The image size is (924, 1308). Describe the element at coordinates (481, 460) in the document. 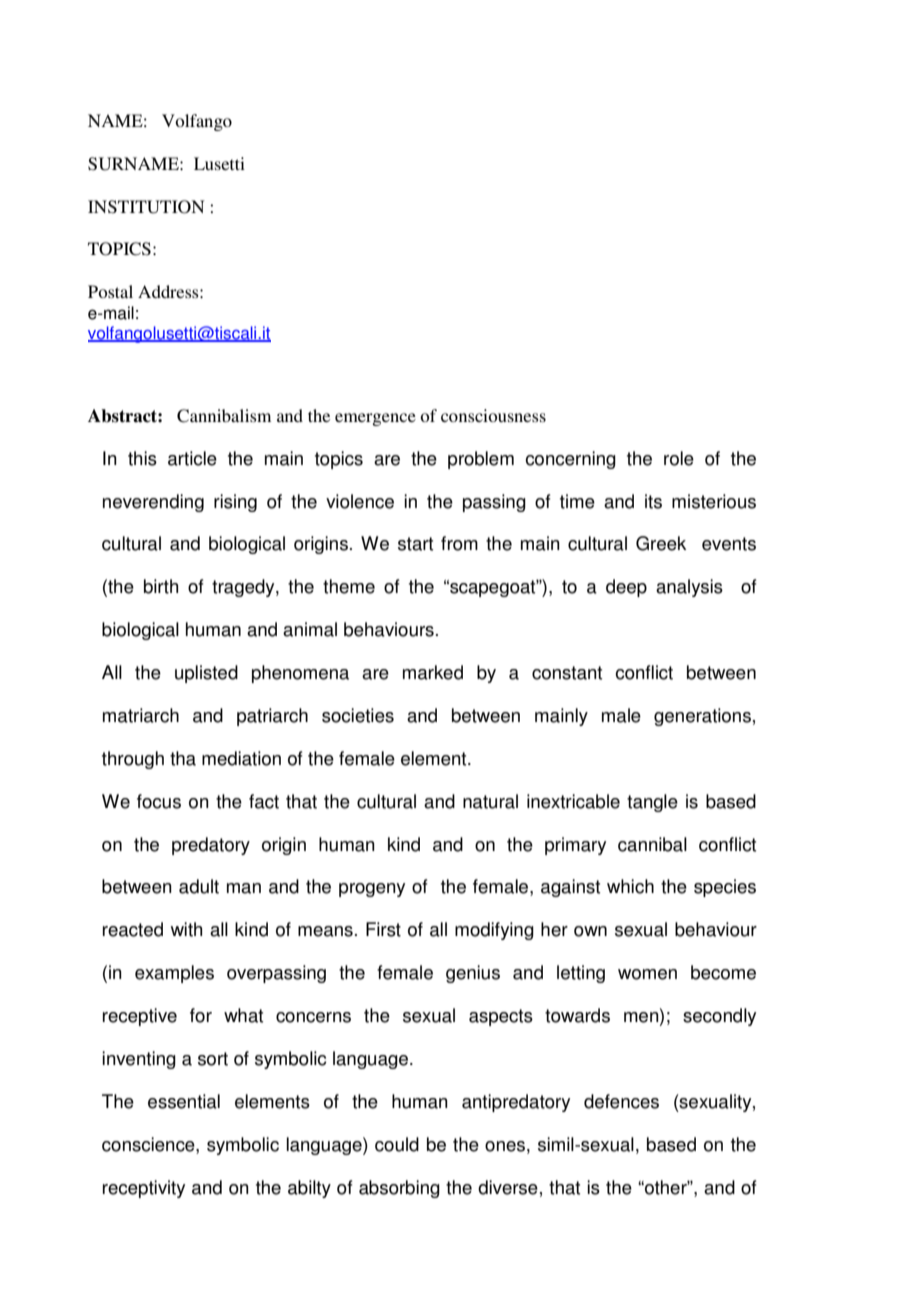

I see `problem` at that location.
